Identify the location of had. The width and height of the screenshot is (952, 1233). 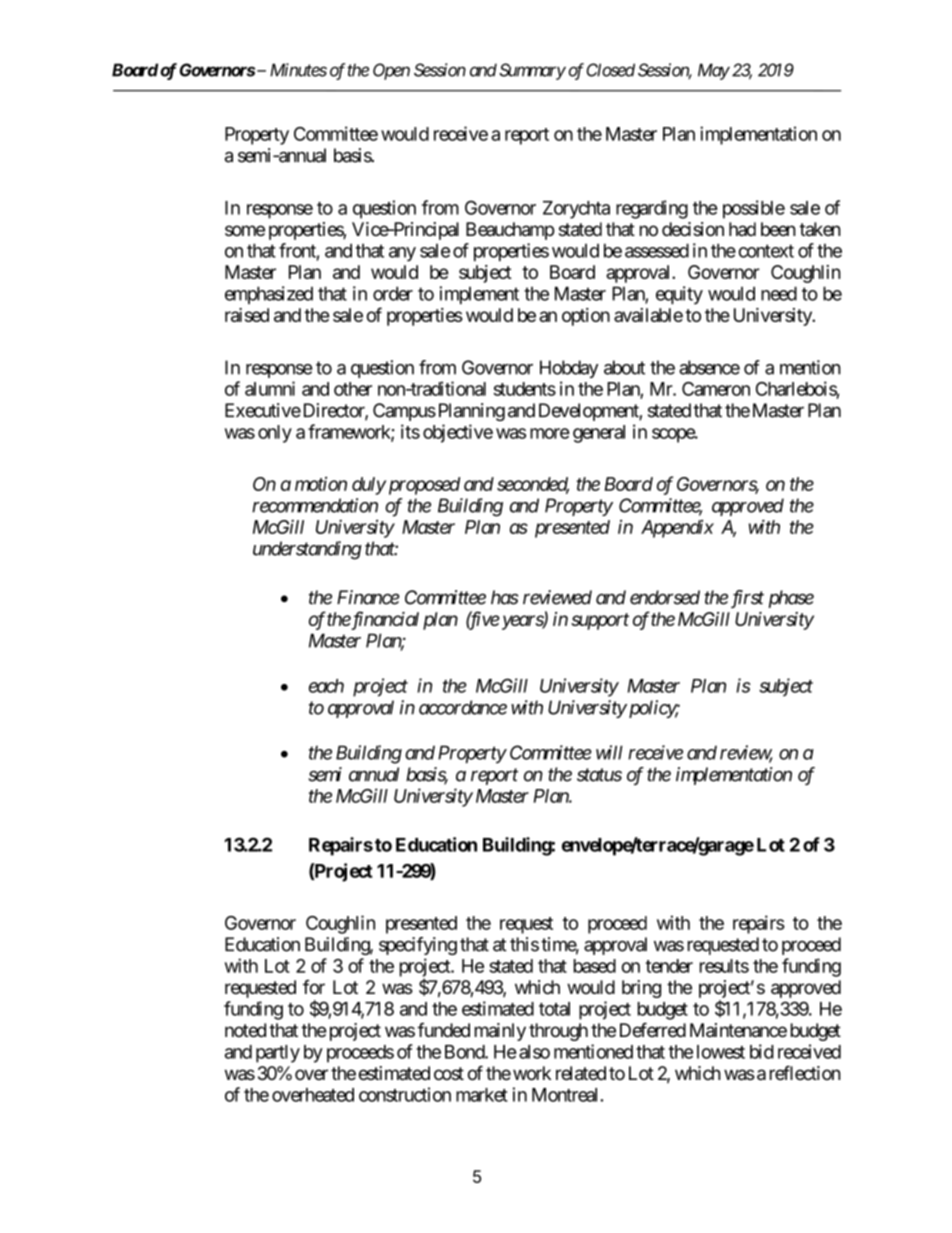
(742, 229).
